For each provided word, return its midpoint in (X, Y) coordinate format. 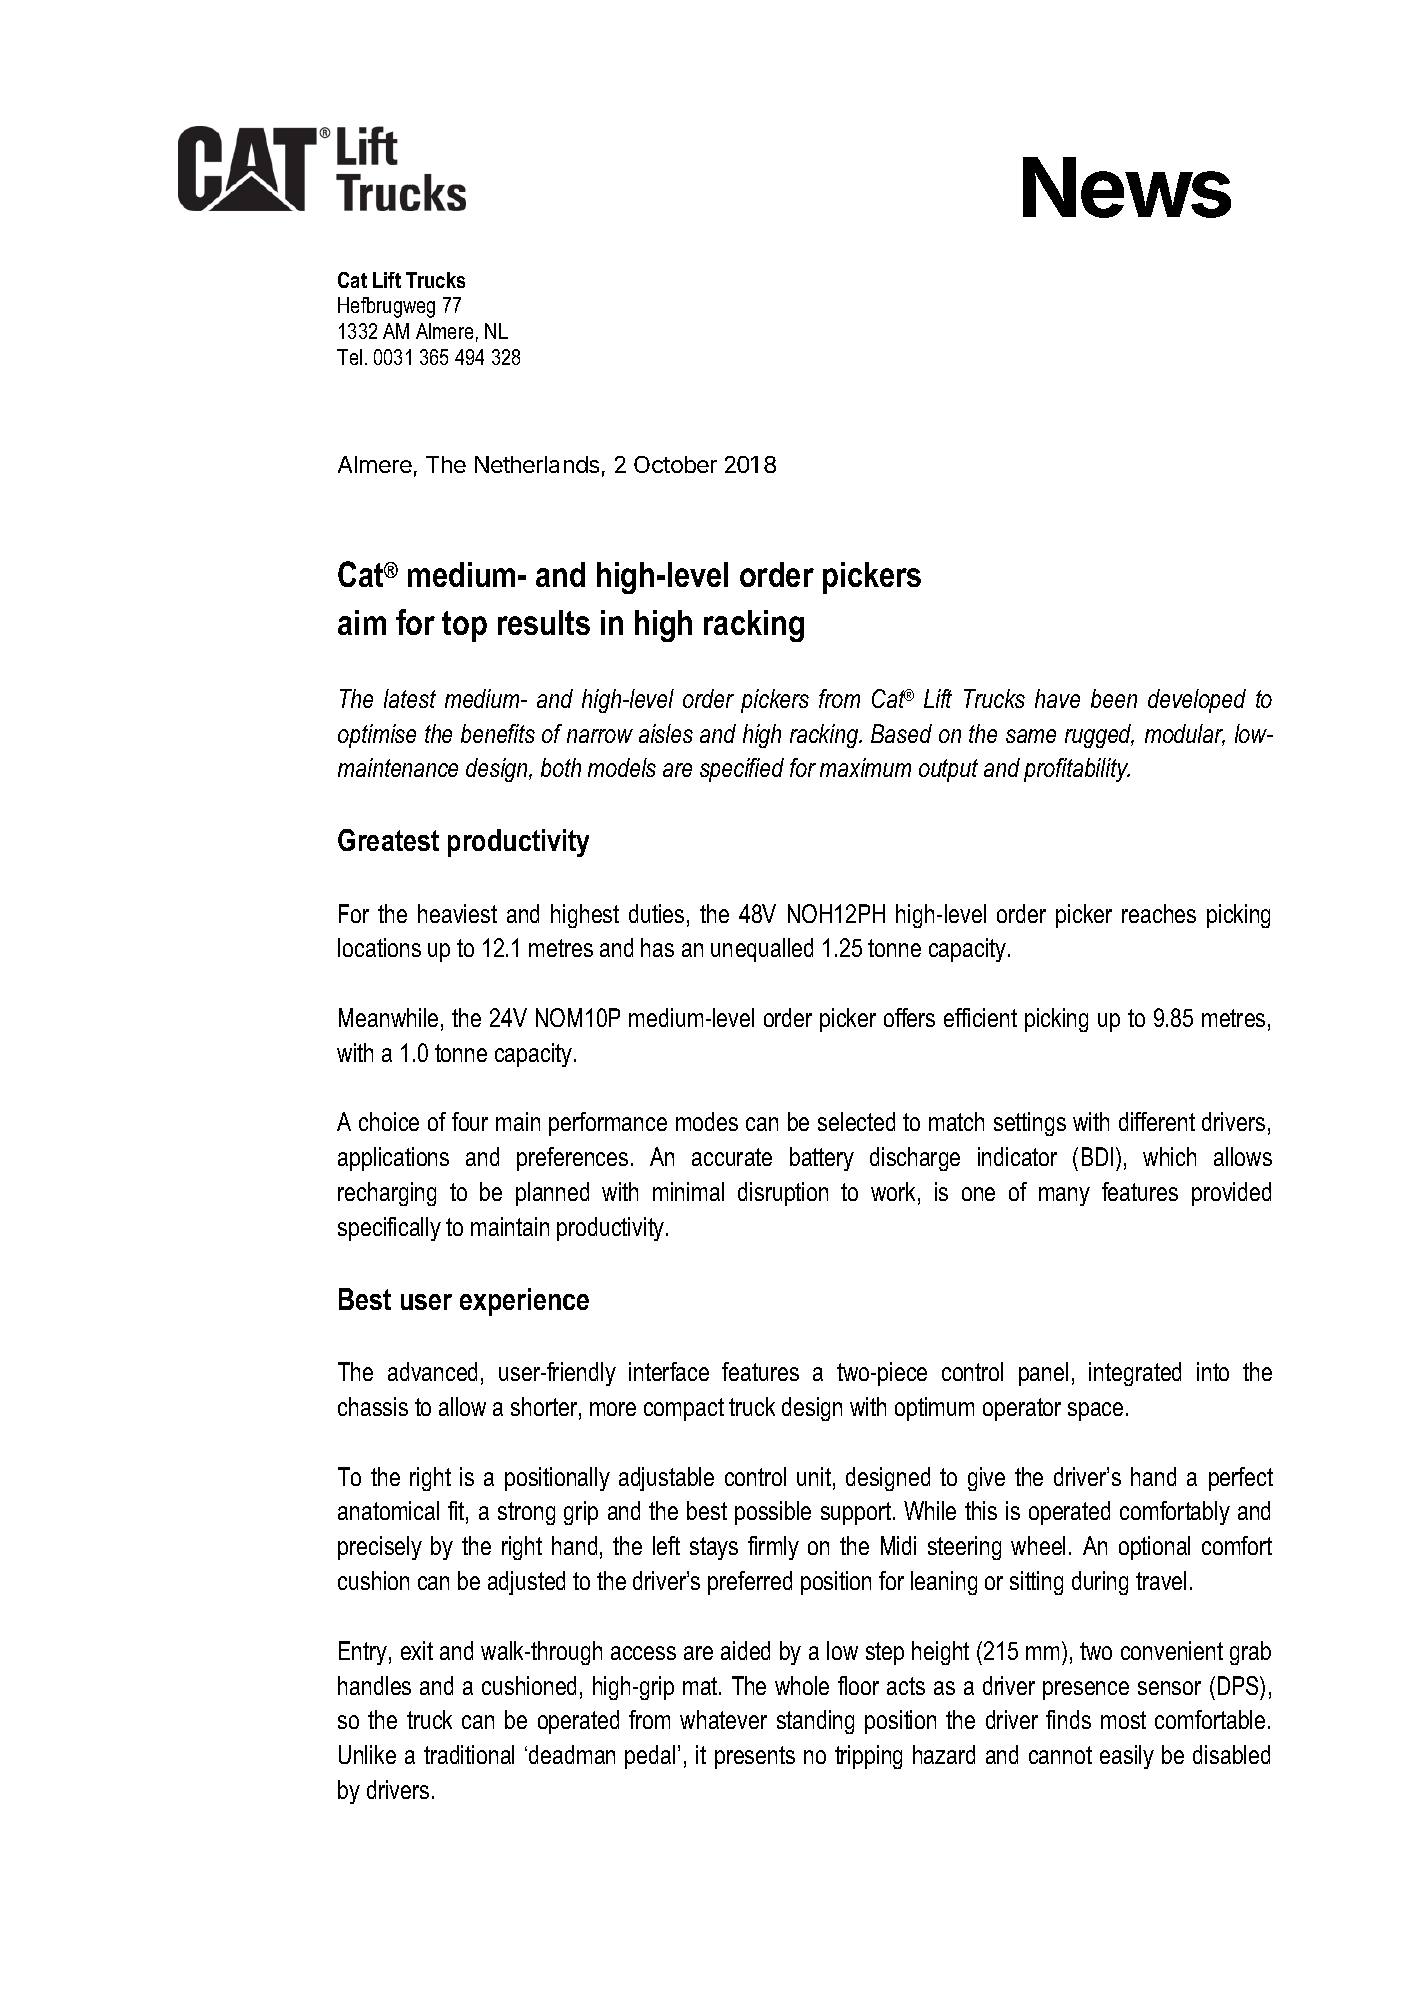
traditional (469, 1754)
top (464, 626)
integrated (1135, 1374)
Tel (349, 357)
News (1127, 187)
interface (669, 1371)
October (675, 464)
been (1114, 698)
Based (901, 733)
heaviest (457, 913)
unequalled (762, 950)
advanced (432, 1371)
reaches (1159, 913)
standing (815, 1722)
